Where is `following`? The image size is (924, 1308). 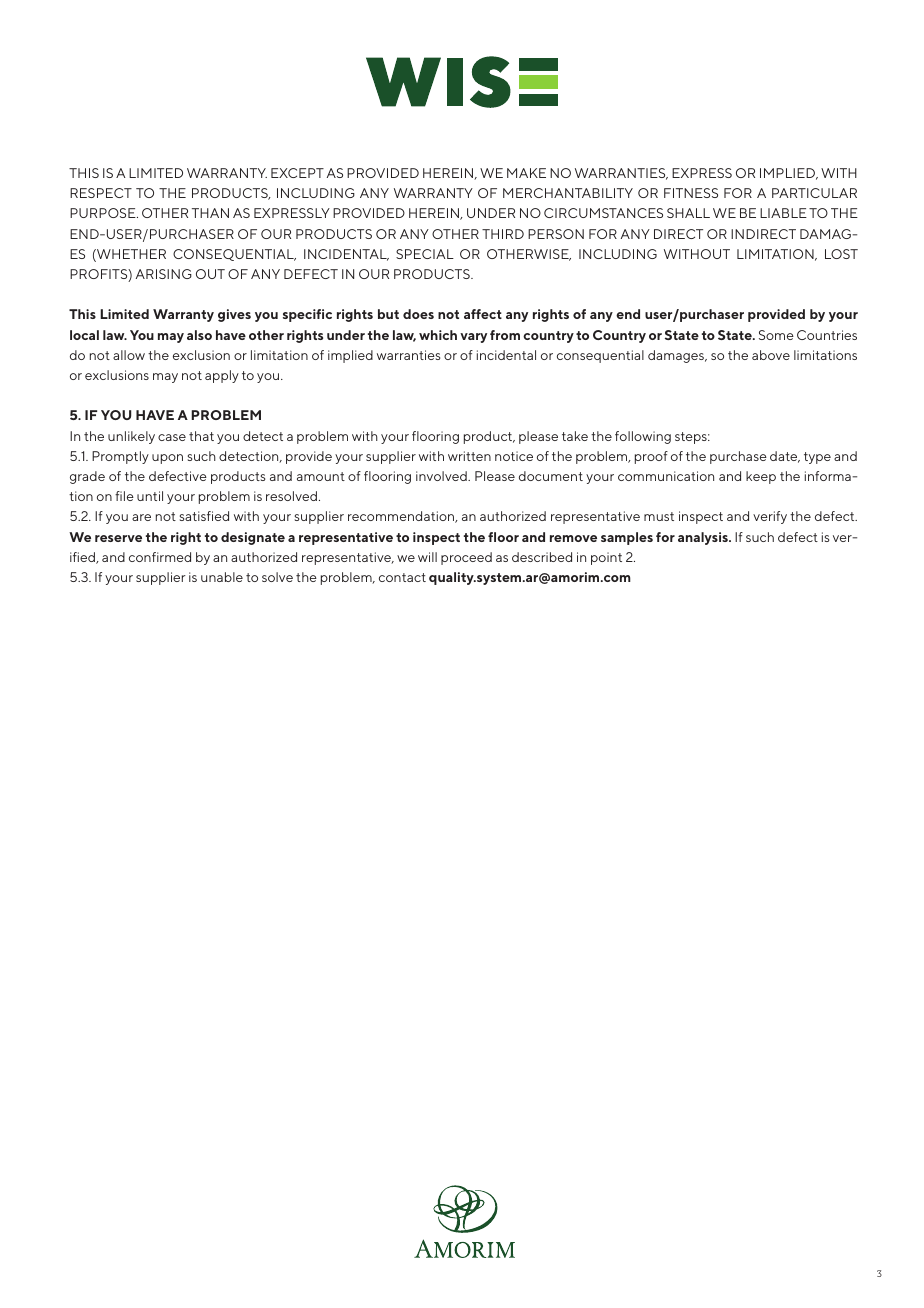 following is located at coordinates (643, 437).
